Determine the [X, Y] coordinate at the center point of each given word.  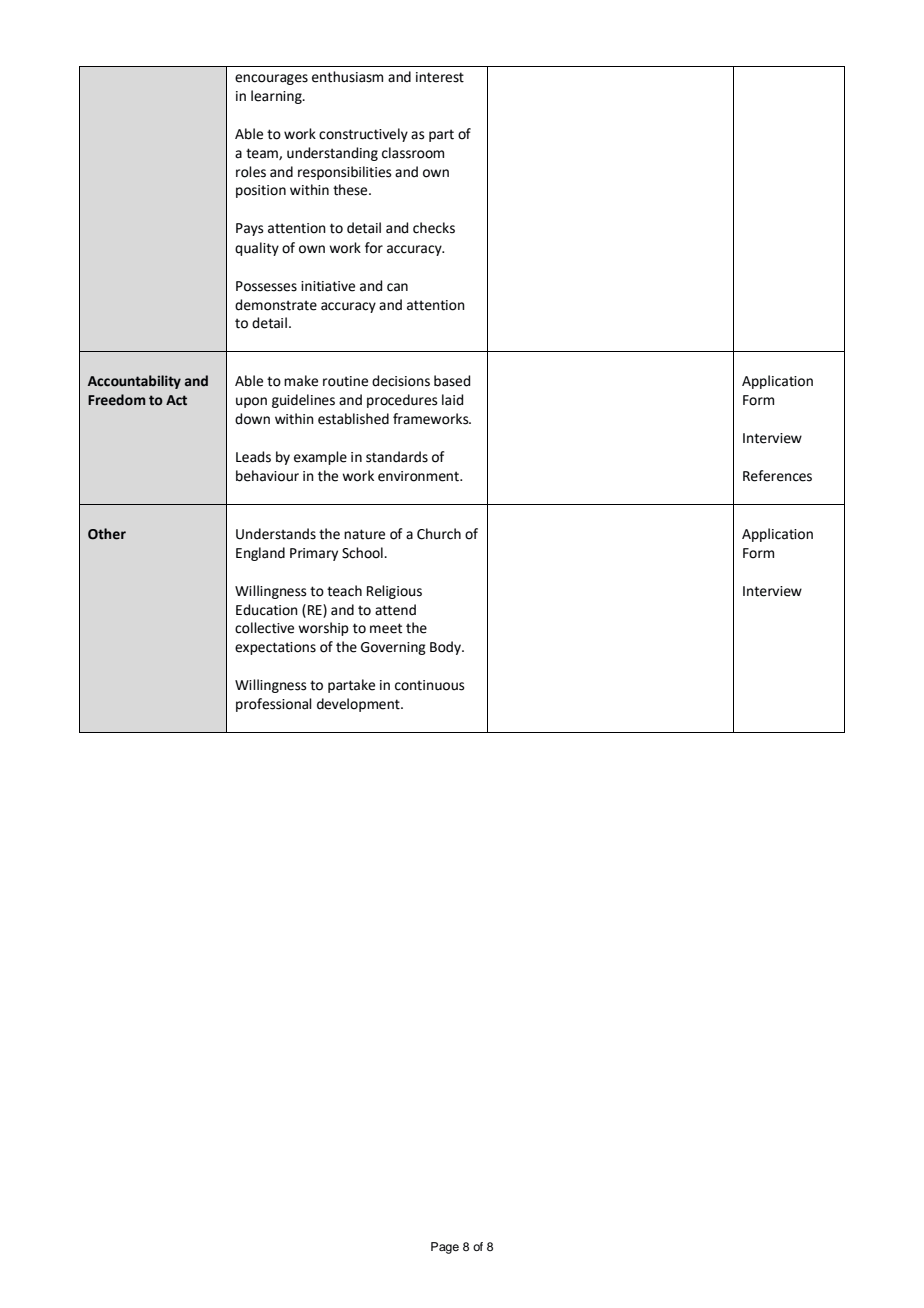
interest [440, 77]
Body [446, 648]
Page [445, 1248]
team [263, 154]
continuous [430, 685]
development [359, 705]
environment [419, 476]
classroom [413, 153]
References [777, 476]
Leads [253, 457]
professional [274, 705]
